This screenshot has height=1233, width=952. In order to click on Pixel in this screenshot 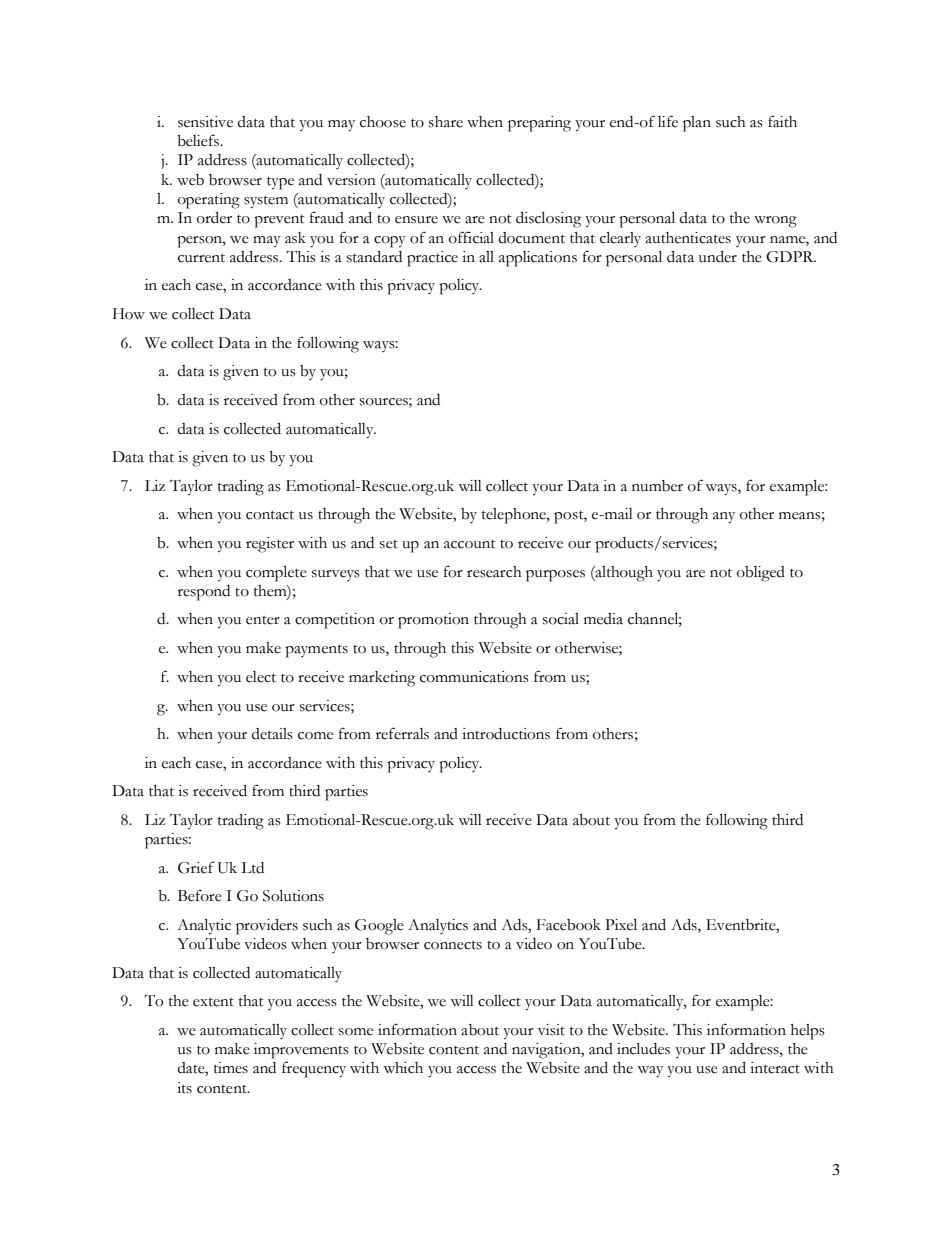, I will do `click(621, 925)`.
